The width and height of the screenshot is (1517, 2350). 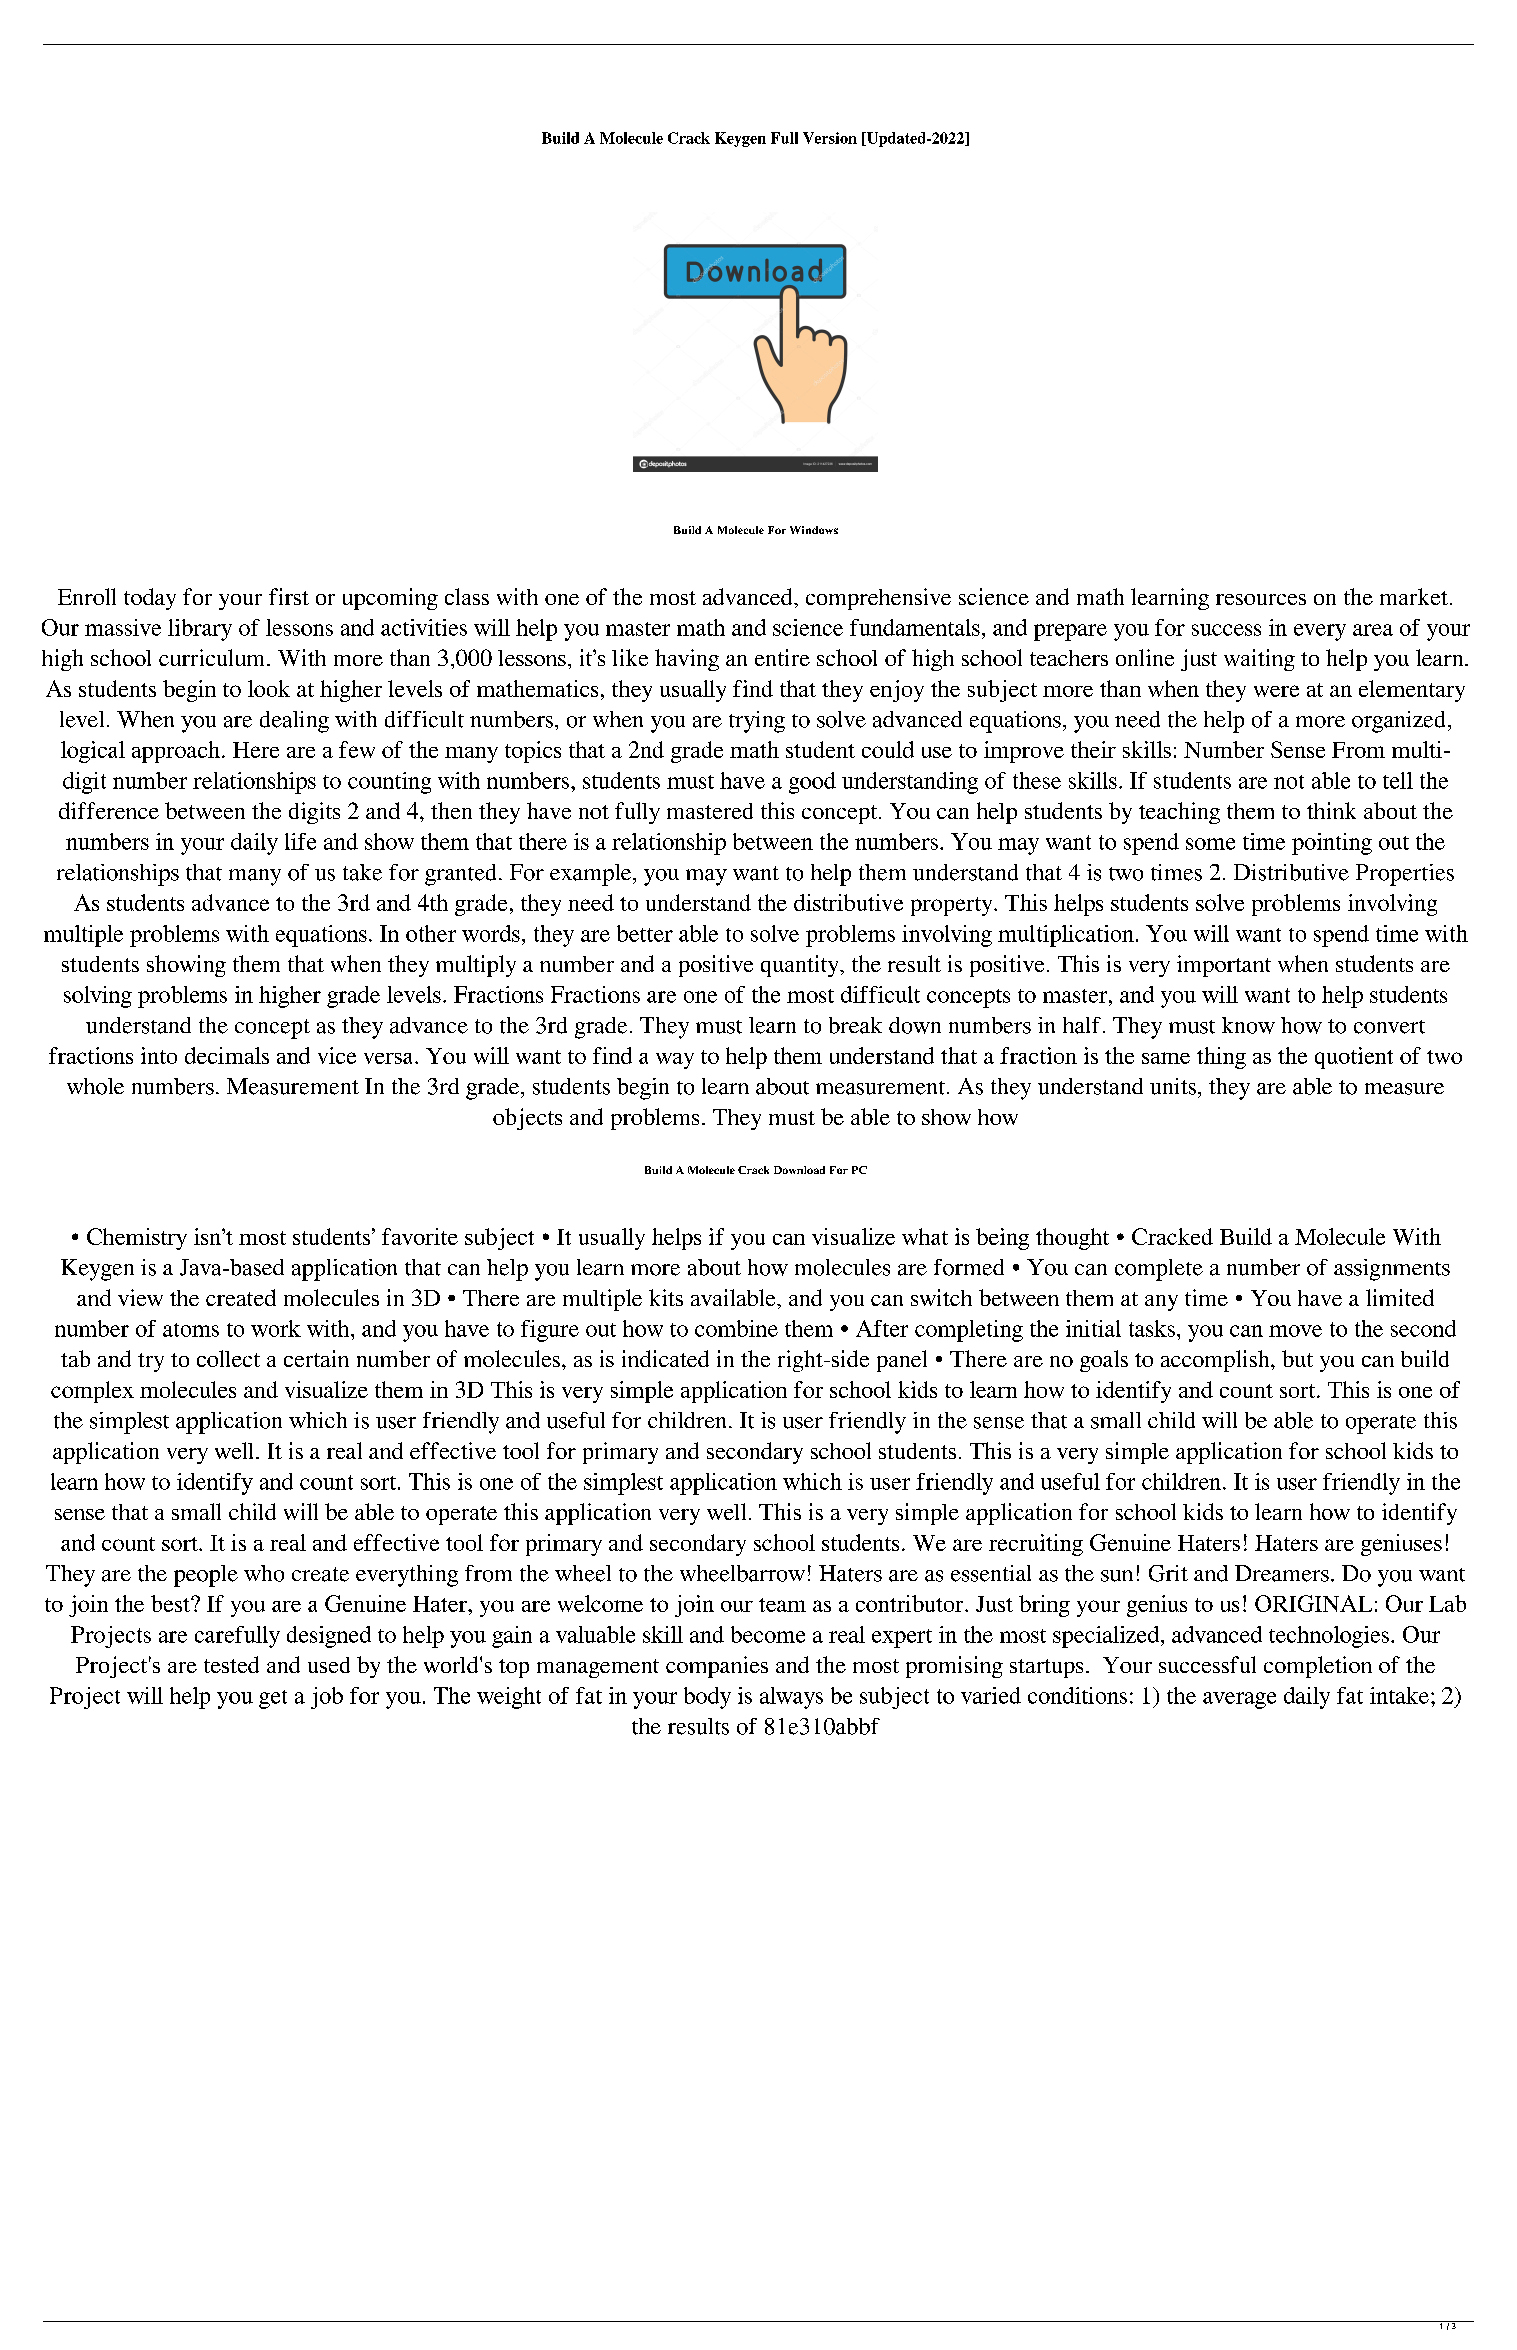 I want to click on Chemistry, so click(x=137, y=1239).
